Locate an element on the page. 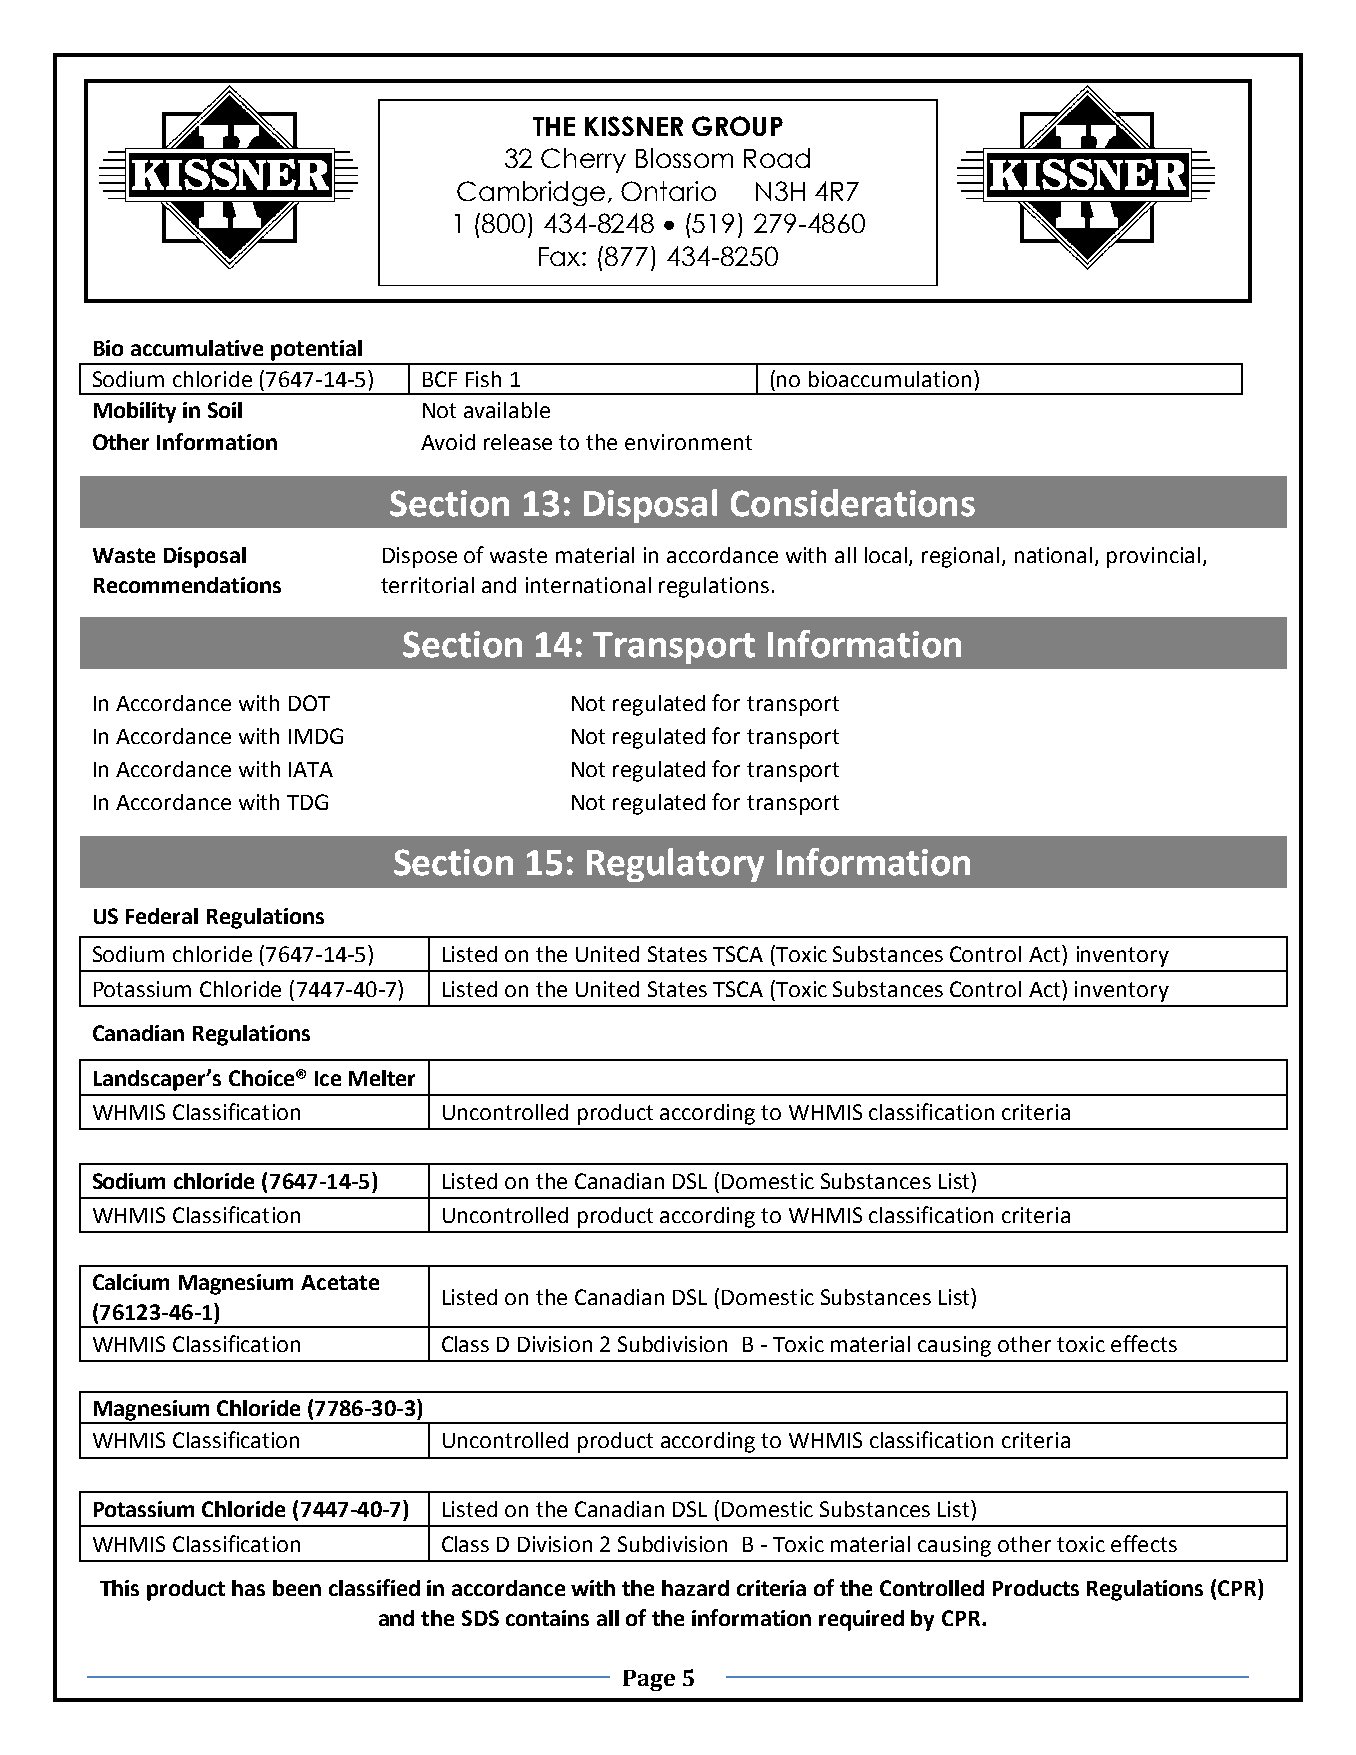 The width and height of the page is (1356, 1755). Regulatory is located at coordinates (675, 865).
